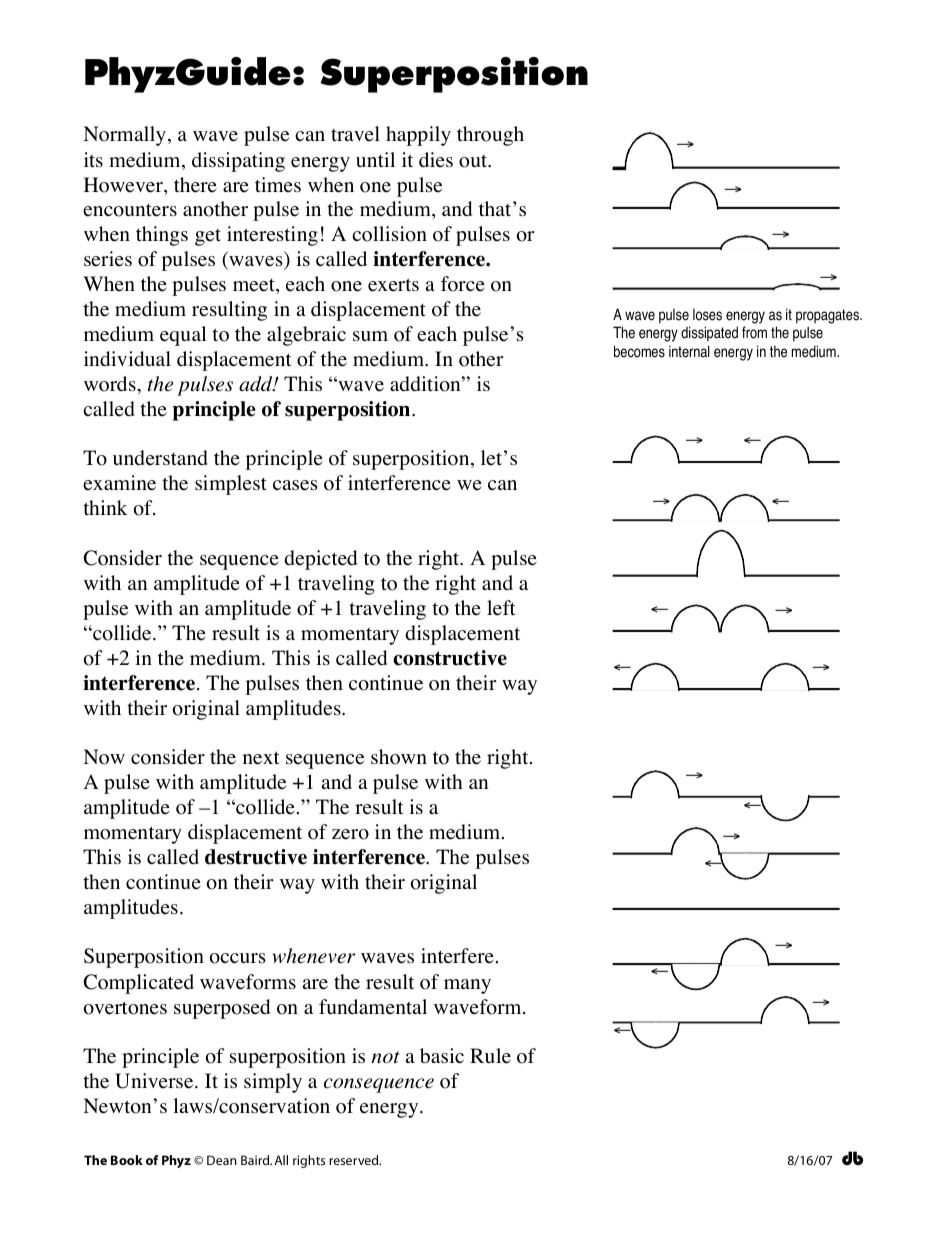  I want to click on from, so click(754, 332).
